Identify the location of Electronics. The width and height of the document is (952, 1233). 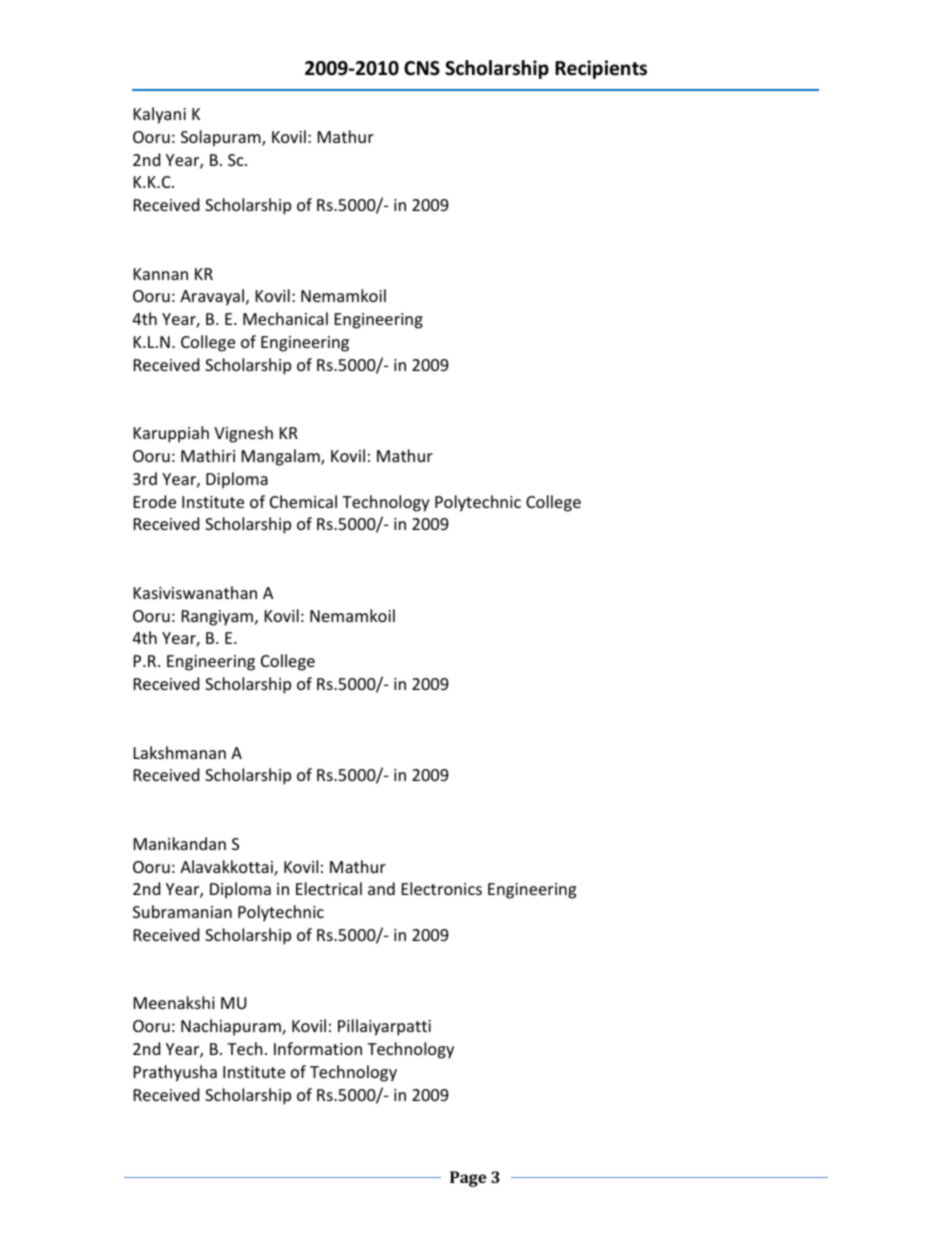
(442, 888).
